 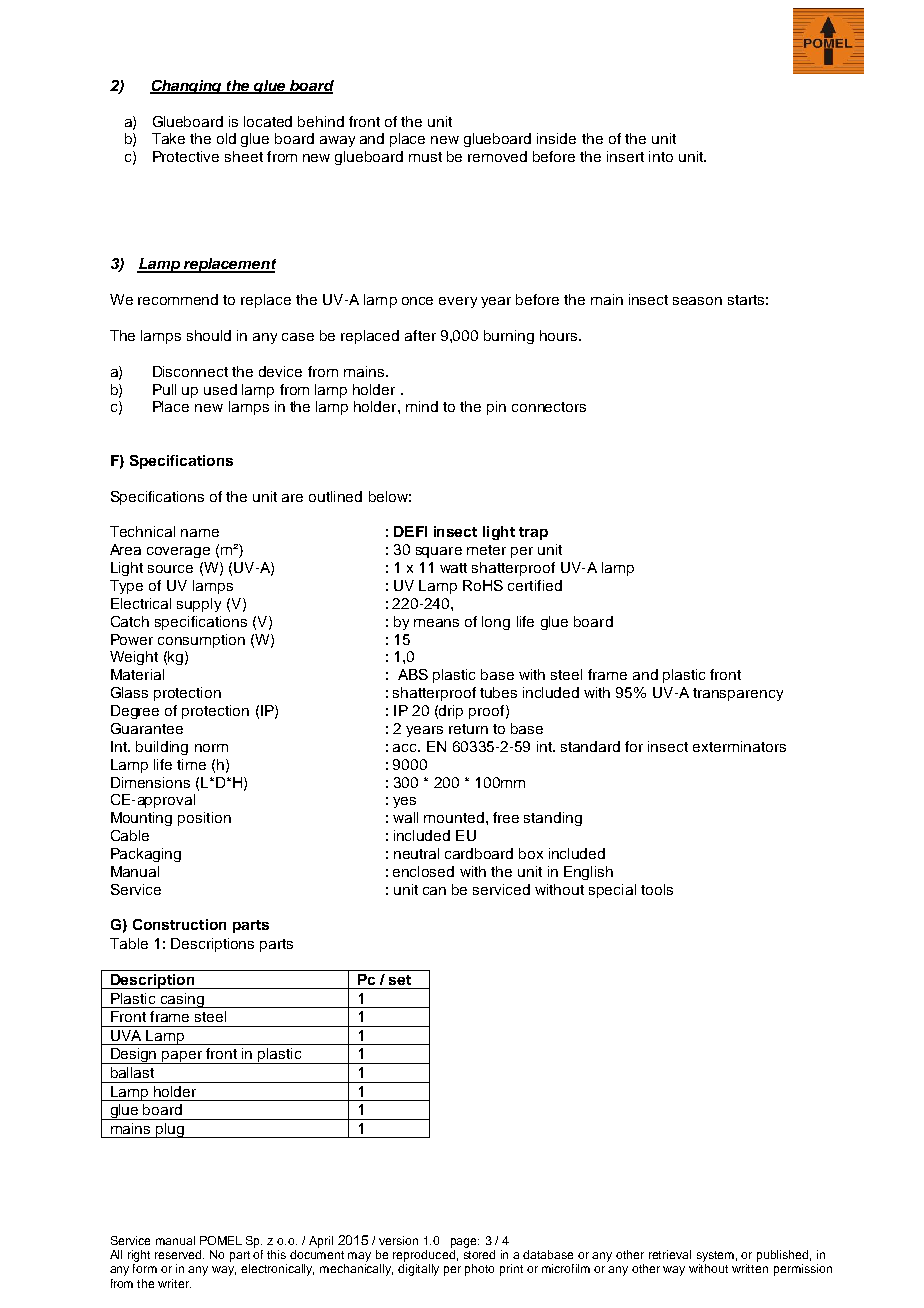 What do you see at coordinates (179, 1254) in the document?
I see `reserved` at bounding box center [179, 1254].
